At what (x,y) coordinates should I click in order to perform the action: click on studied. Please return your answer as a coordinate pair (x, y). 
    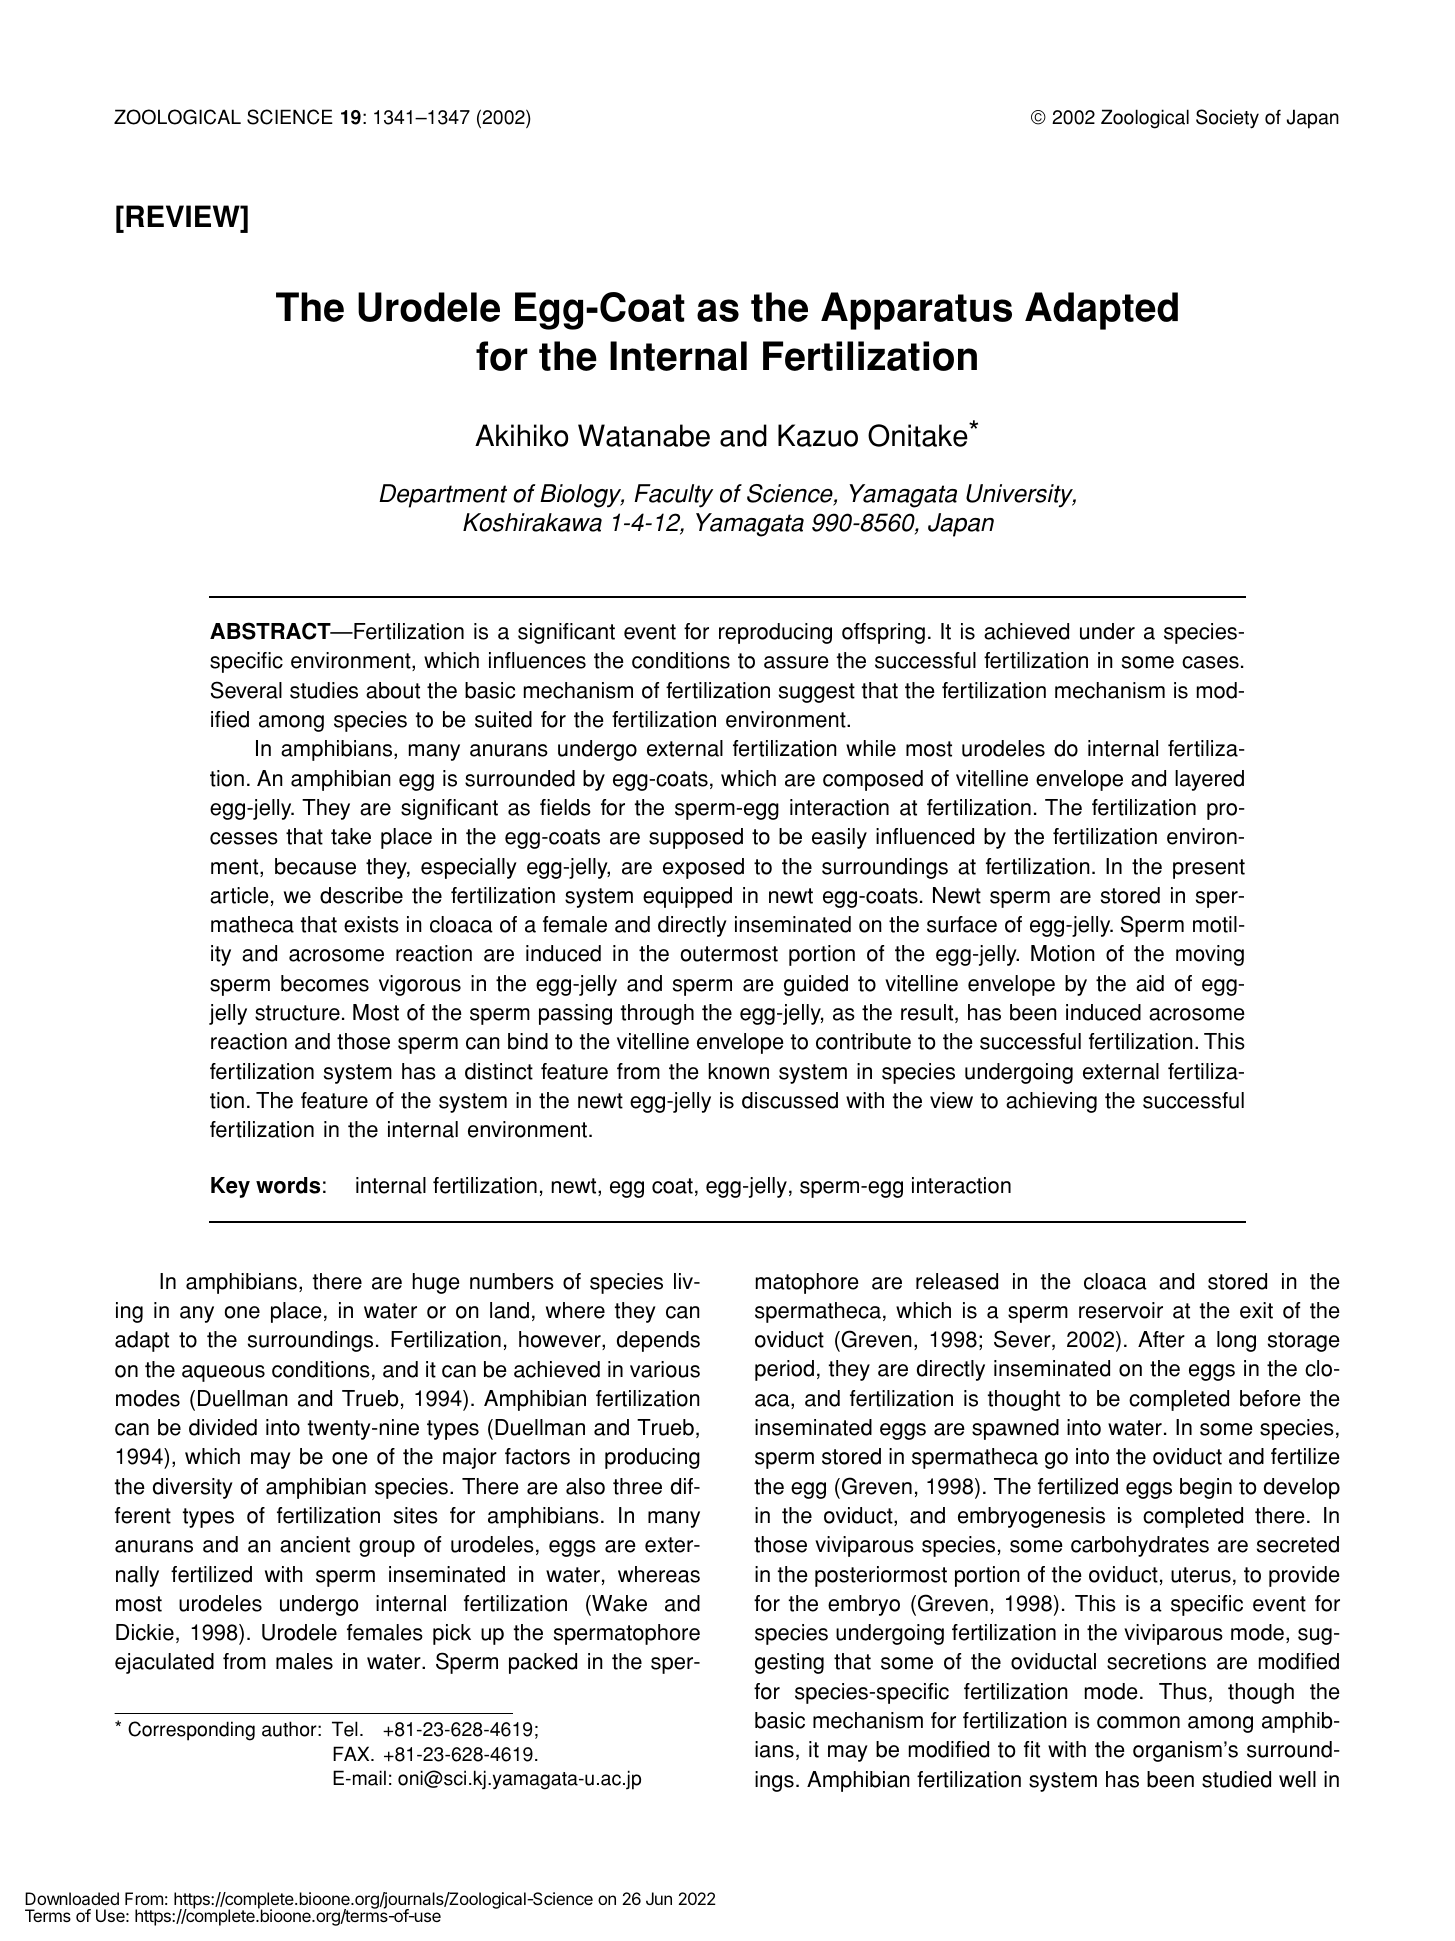
    Looking at the image, I should click on (1236, 1779).
